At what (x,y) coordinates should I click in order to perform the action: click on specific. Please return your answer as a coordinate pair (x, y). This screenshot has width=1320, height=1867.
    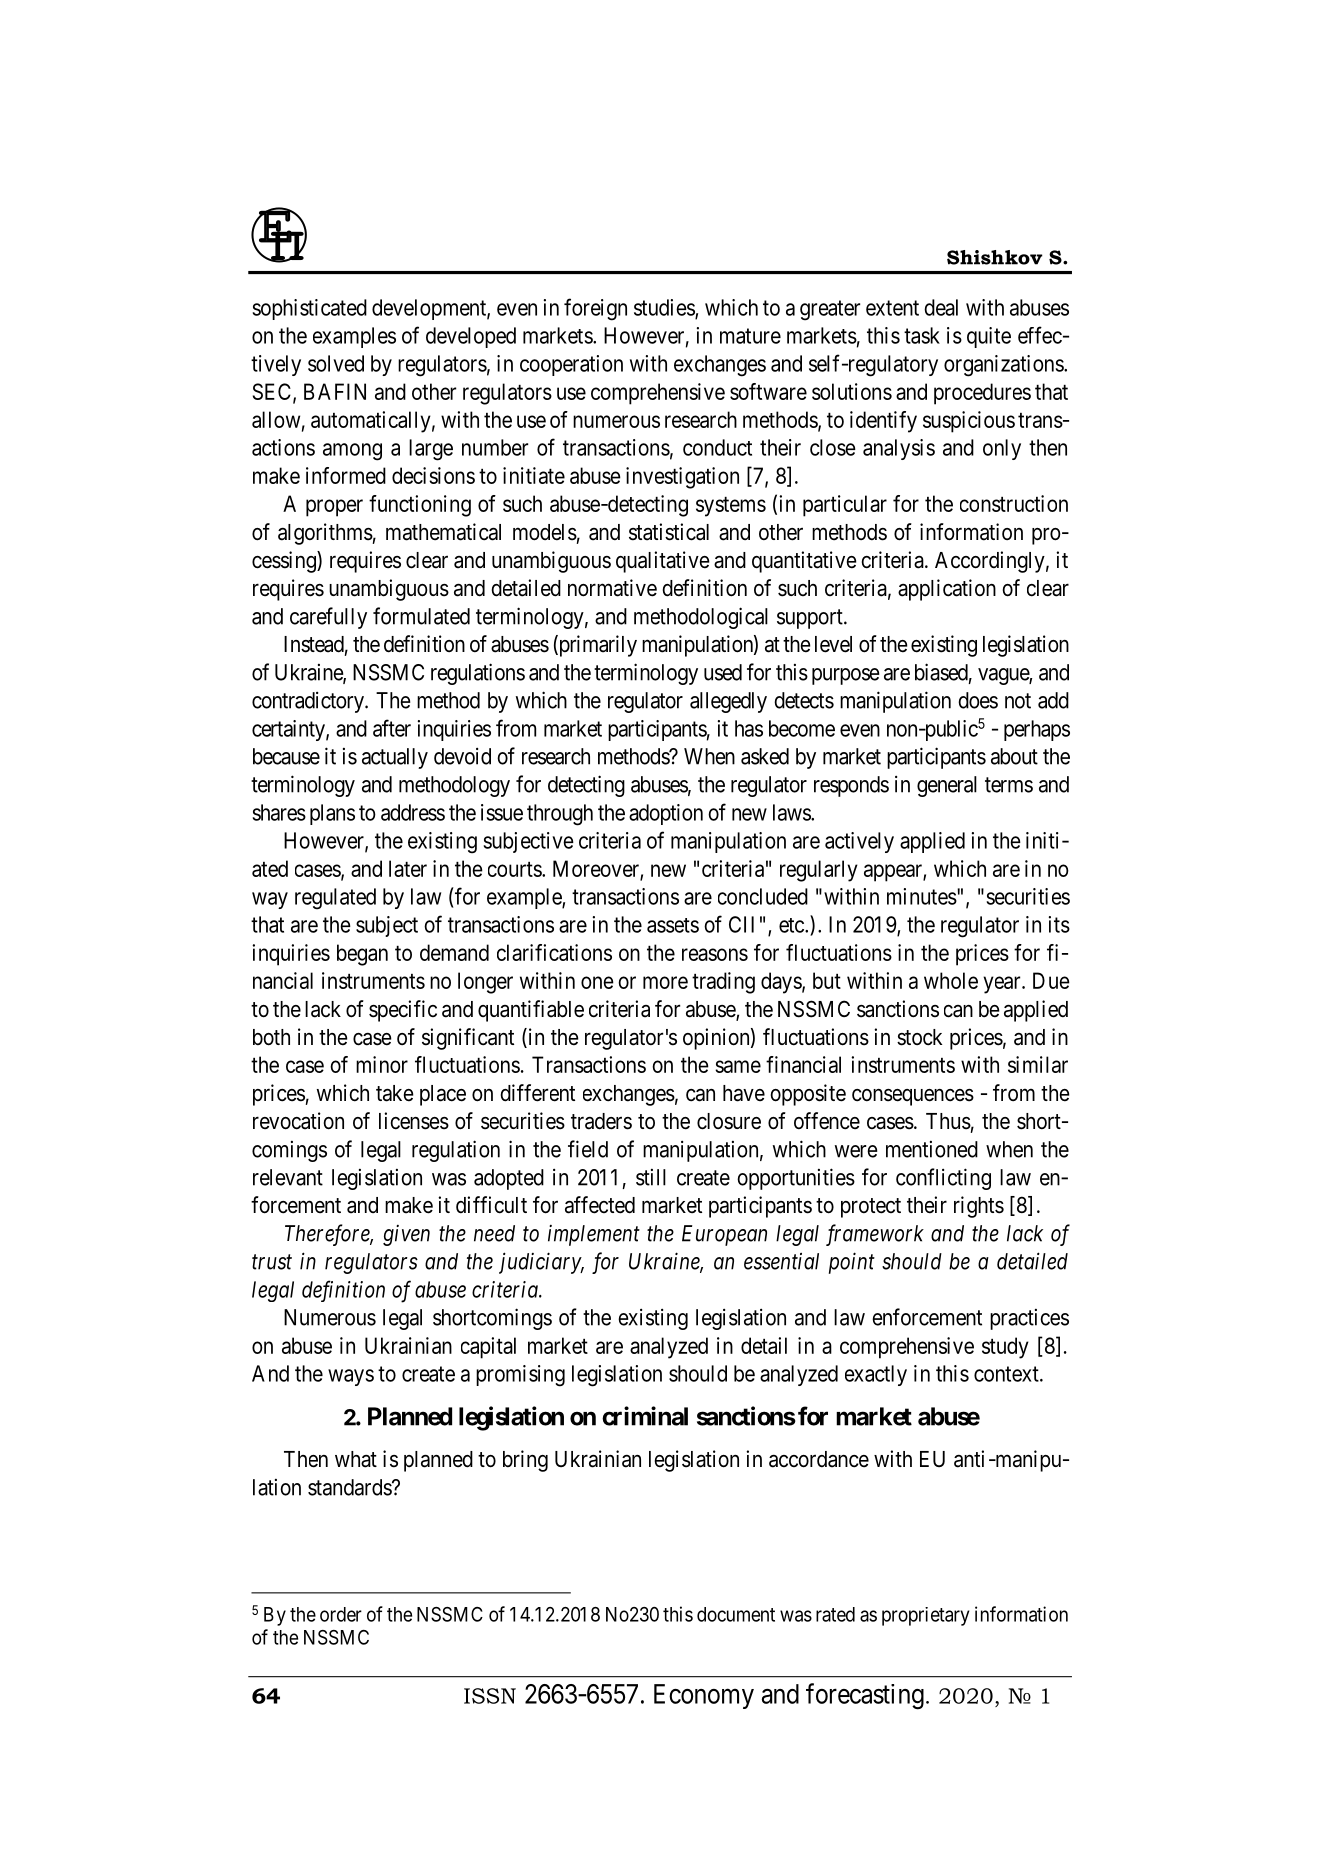
    Looking at the image, I should click on (403, 1011).
